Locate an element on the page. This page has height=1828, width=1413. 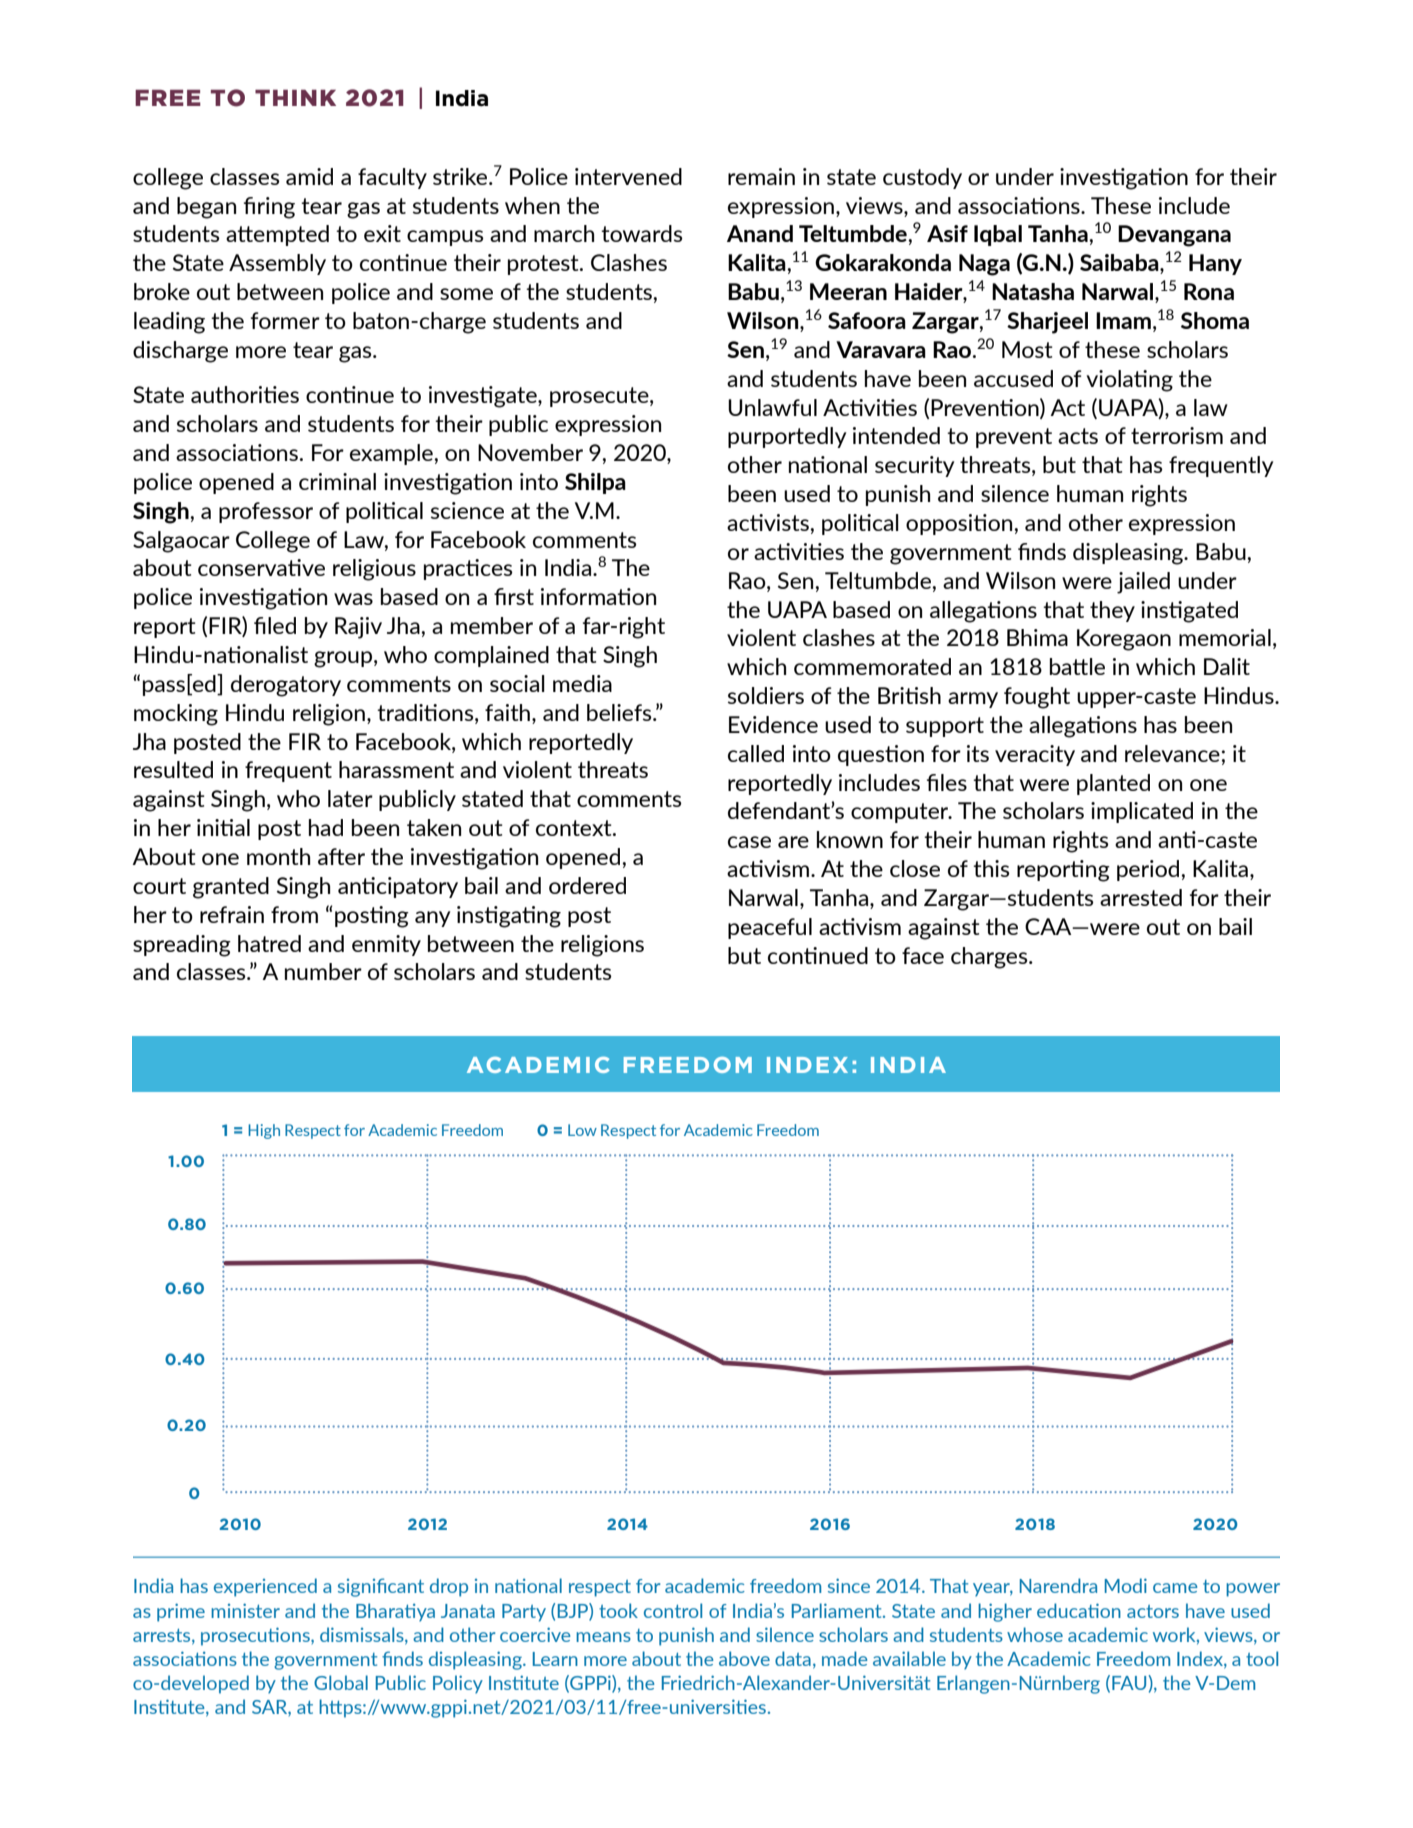
amid is located at coordinates (309, 176).
